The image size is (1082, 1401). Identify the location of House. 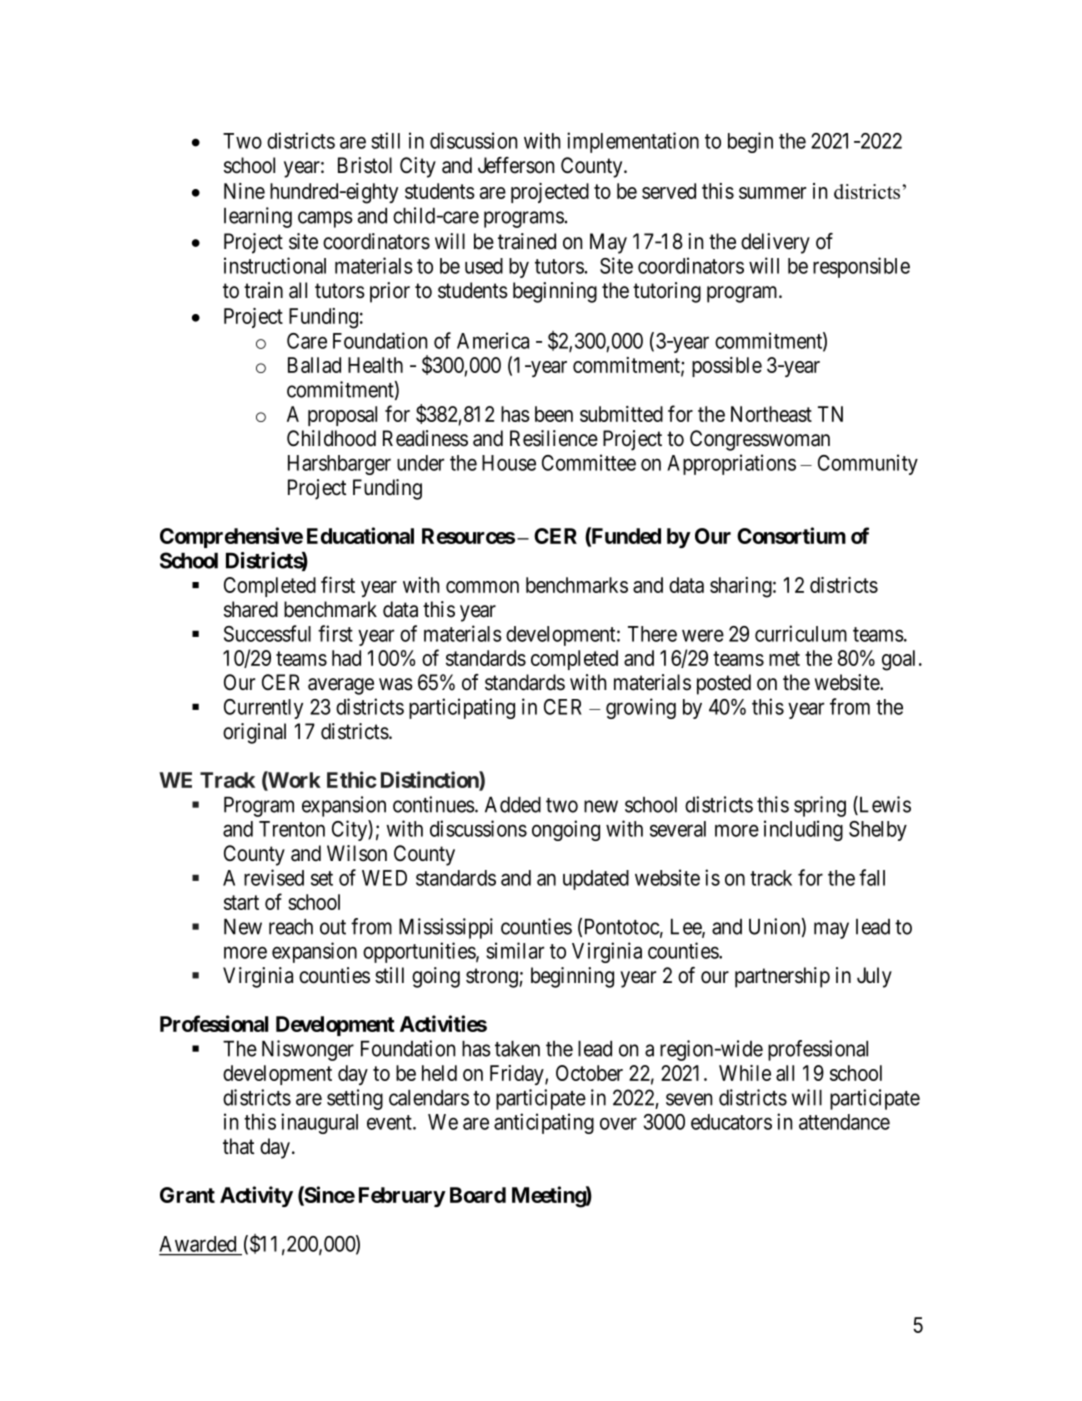
(509, 463).
